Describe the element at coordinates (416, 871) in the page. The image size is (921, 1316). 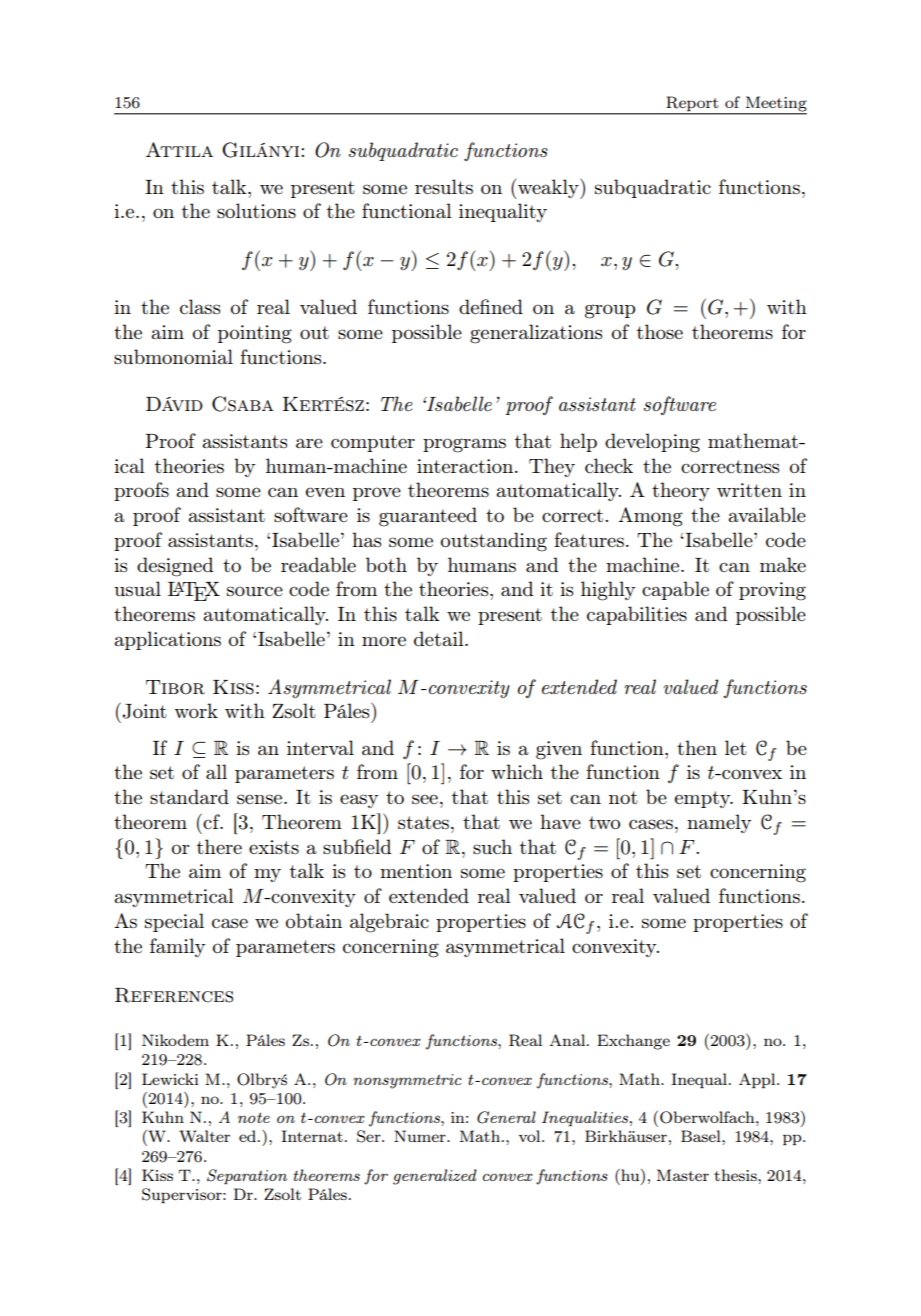
I see `mention` at that location.
